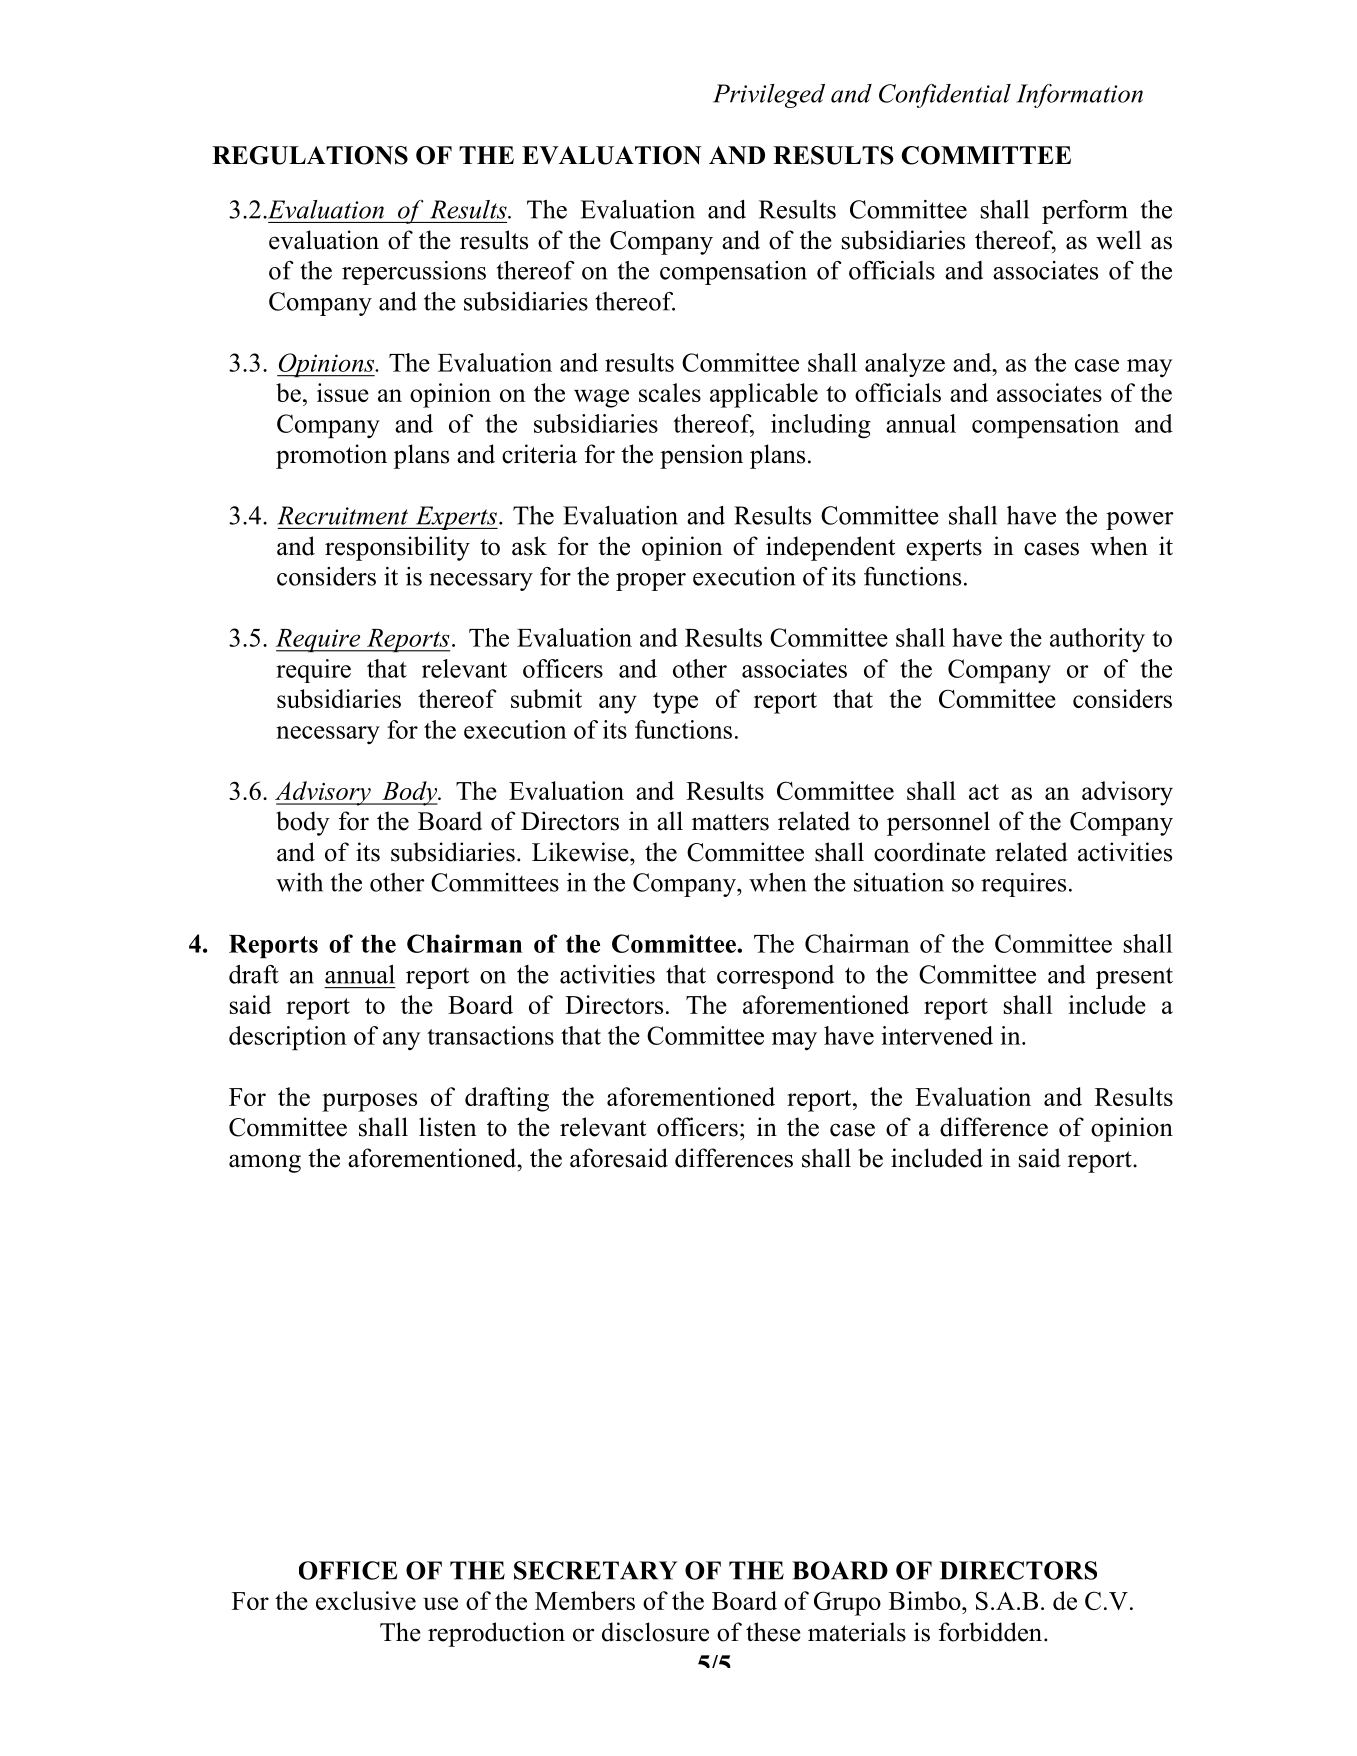 The width and height of the page is (1357, 1756). Describe the element at coordinates (775, 977) in the page. I see `correspond` at that location.
